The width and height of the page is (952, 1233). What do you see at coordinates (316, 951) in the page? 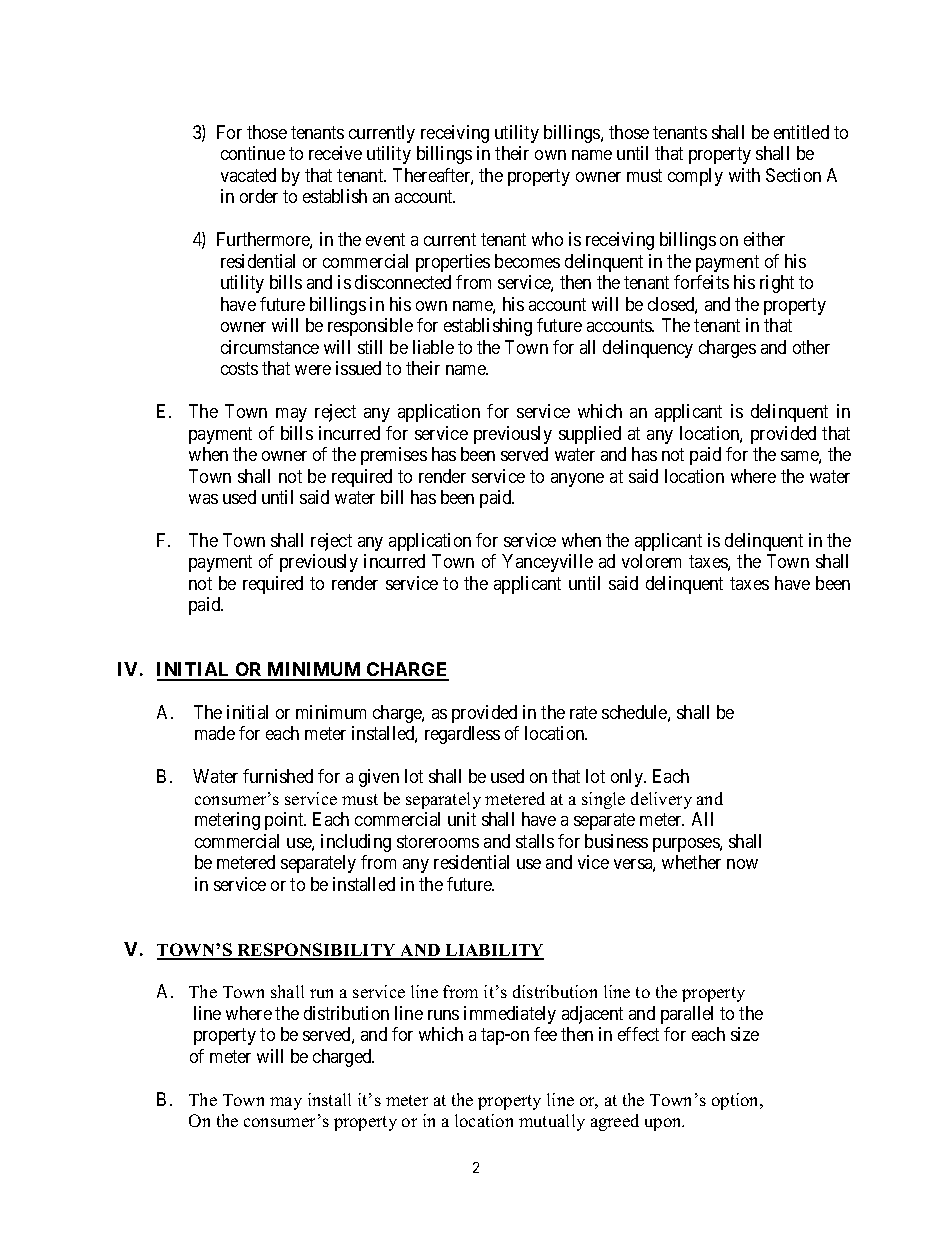
I see `RESPONSIBILITY` at bounding box center [316, 951].
